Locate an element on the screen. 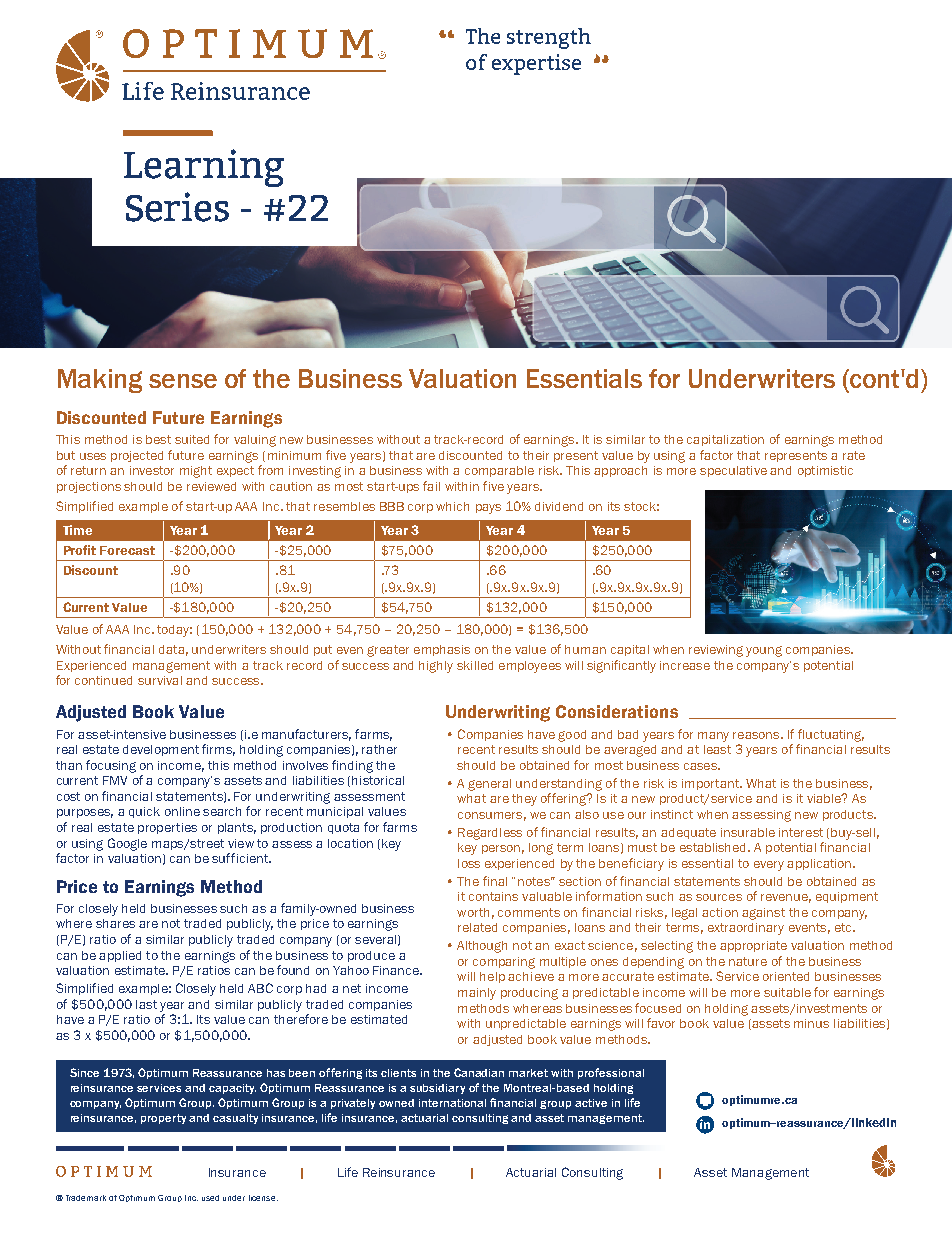 The width and height of the screenshot is (952, 1233). Learning is located at coordinates (204, 168).
